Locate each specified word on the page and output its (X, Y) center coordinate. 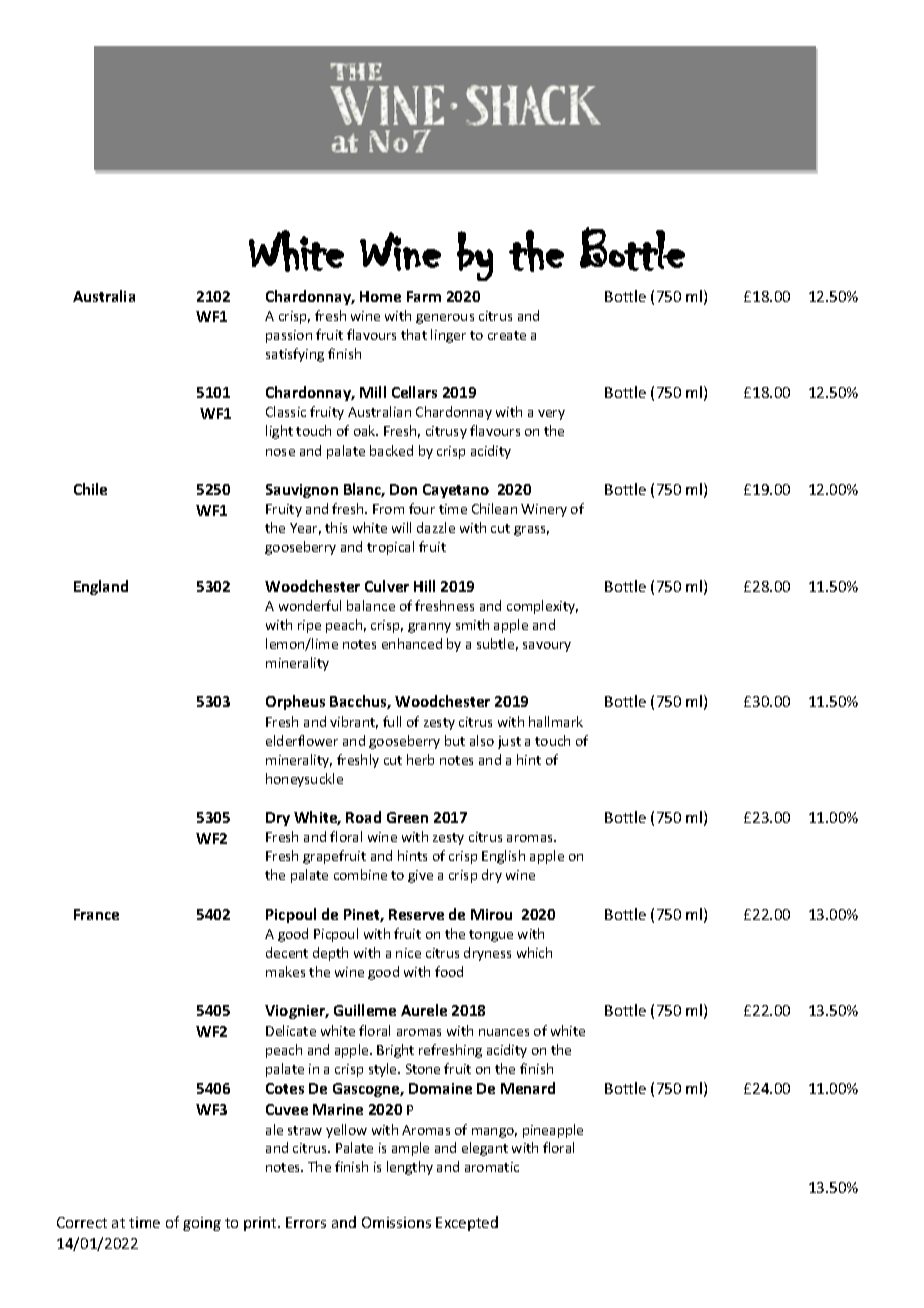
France (96, 914)
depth (330, 954)
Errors (306, 1222)
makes (285, 971)
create (507, 335)
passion (289, 336)
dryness (487, 954)
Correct (82, 1222)
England (101, 587)
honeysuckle (304, 780)
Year (305, 529)
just (509, 742)
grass (531, 531)
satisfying (295, 355)
